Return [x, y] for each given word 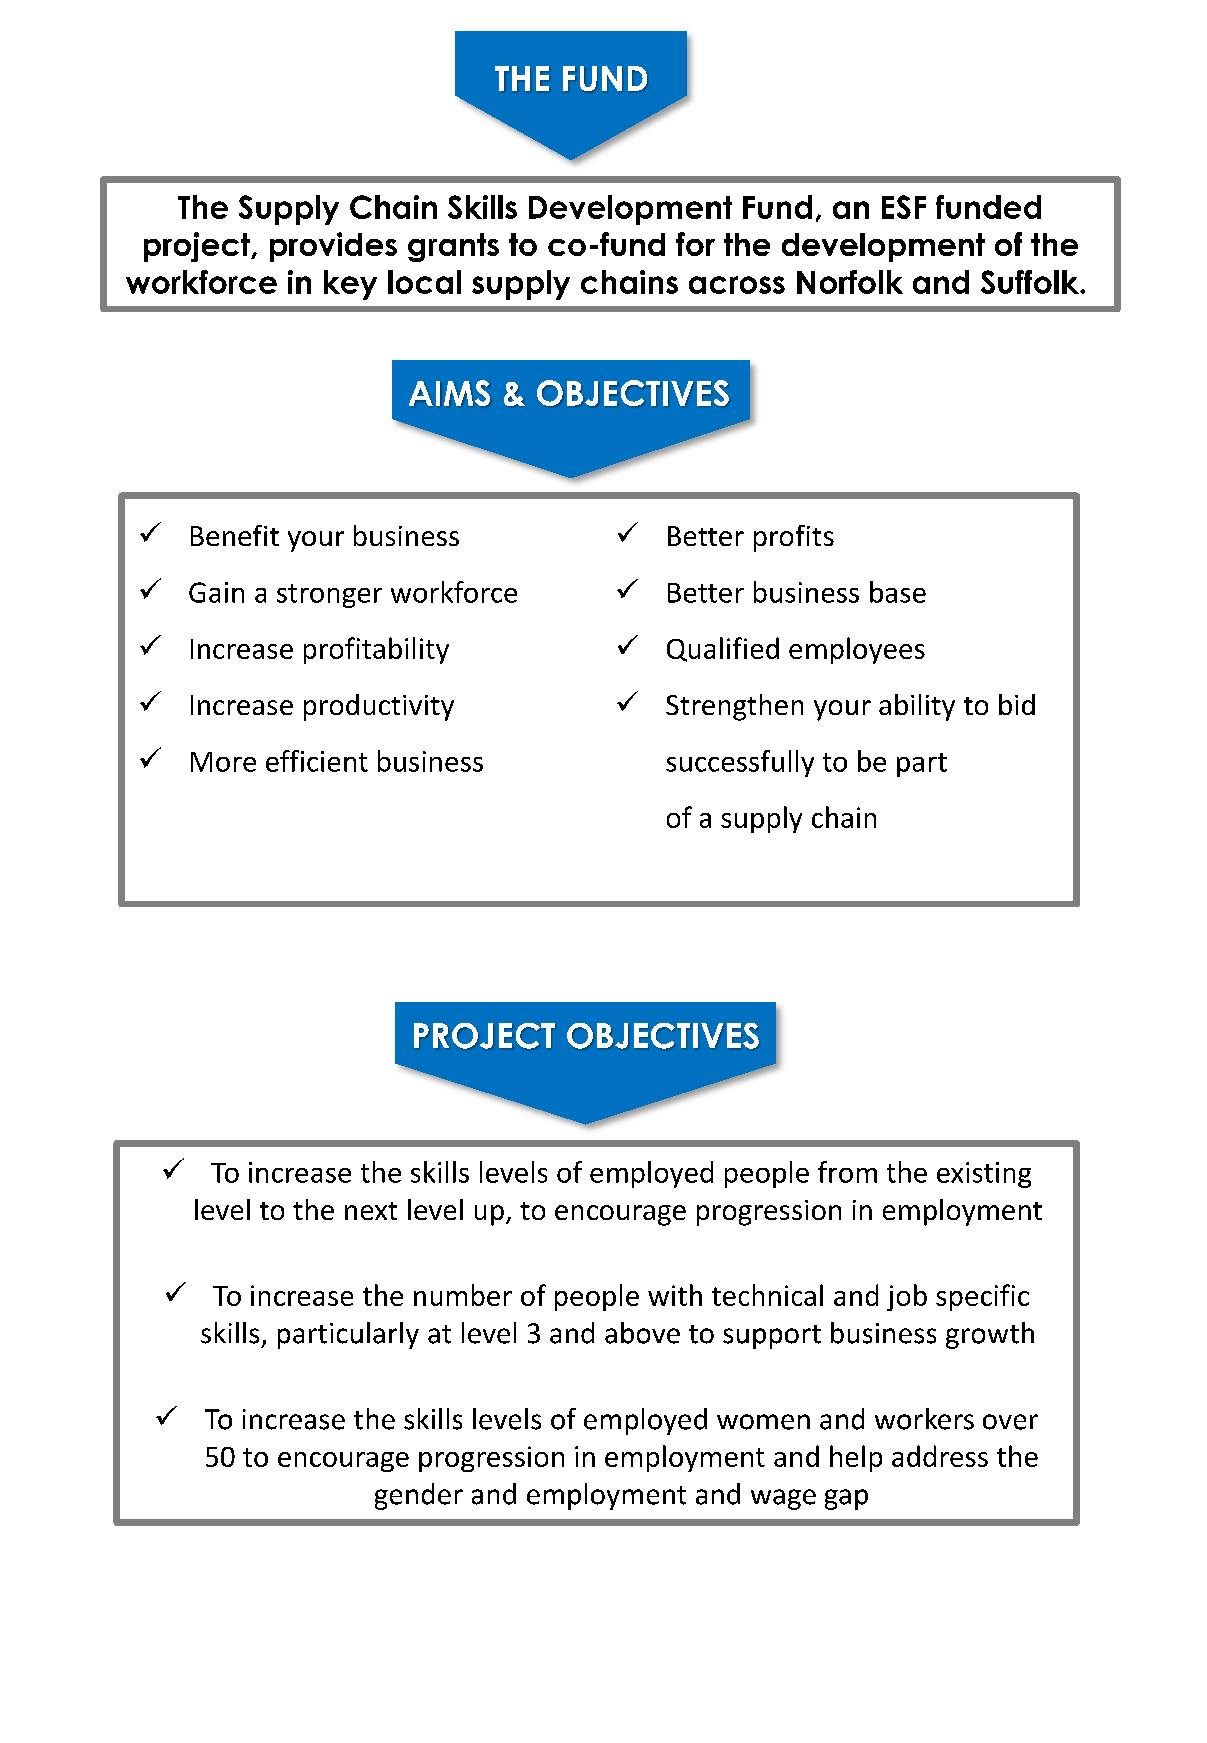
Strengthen [734, 707]
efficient [317, 761]
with [675, 1295]
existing [984, 1175]
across [737, 285]
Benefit [235, 535]
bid [1017, 704]
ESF [904, 207]
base [898, 592]
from [847, 1172]
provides [333, 247]
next [371, 1211]
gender [419, 1496]
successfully [740, 763]
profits [794, 538]
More [223, 762]
